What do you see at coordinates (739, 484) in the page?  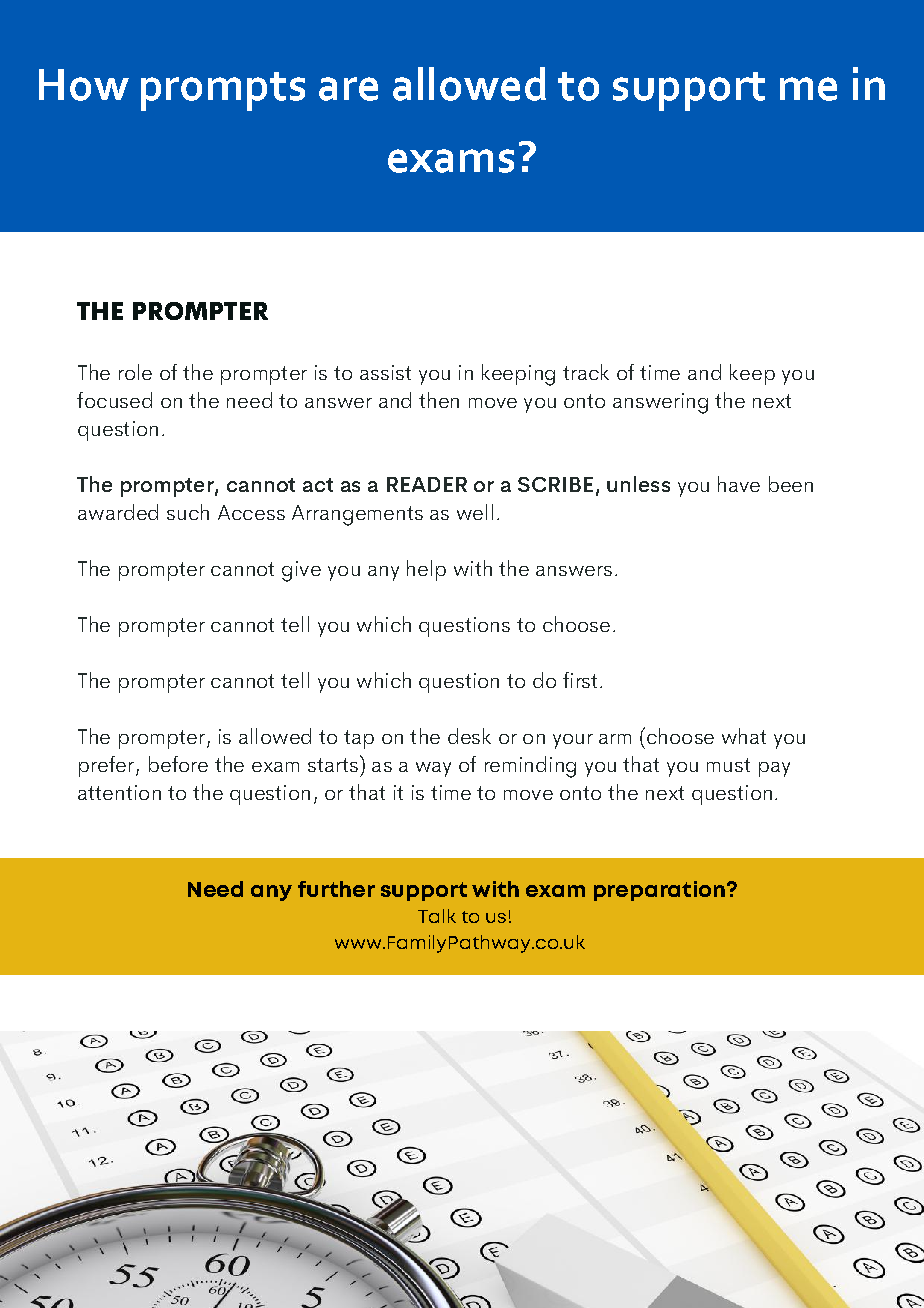 I see `have` at bounding box center [739, 484].
